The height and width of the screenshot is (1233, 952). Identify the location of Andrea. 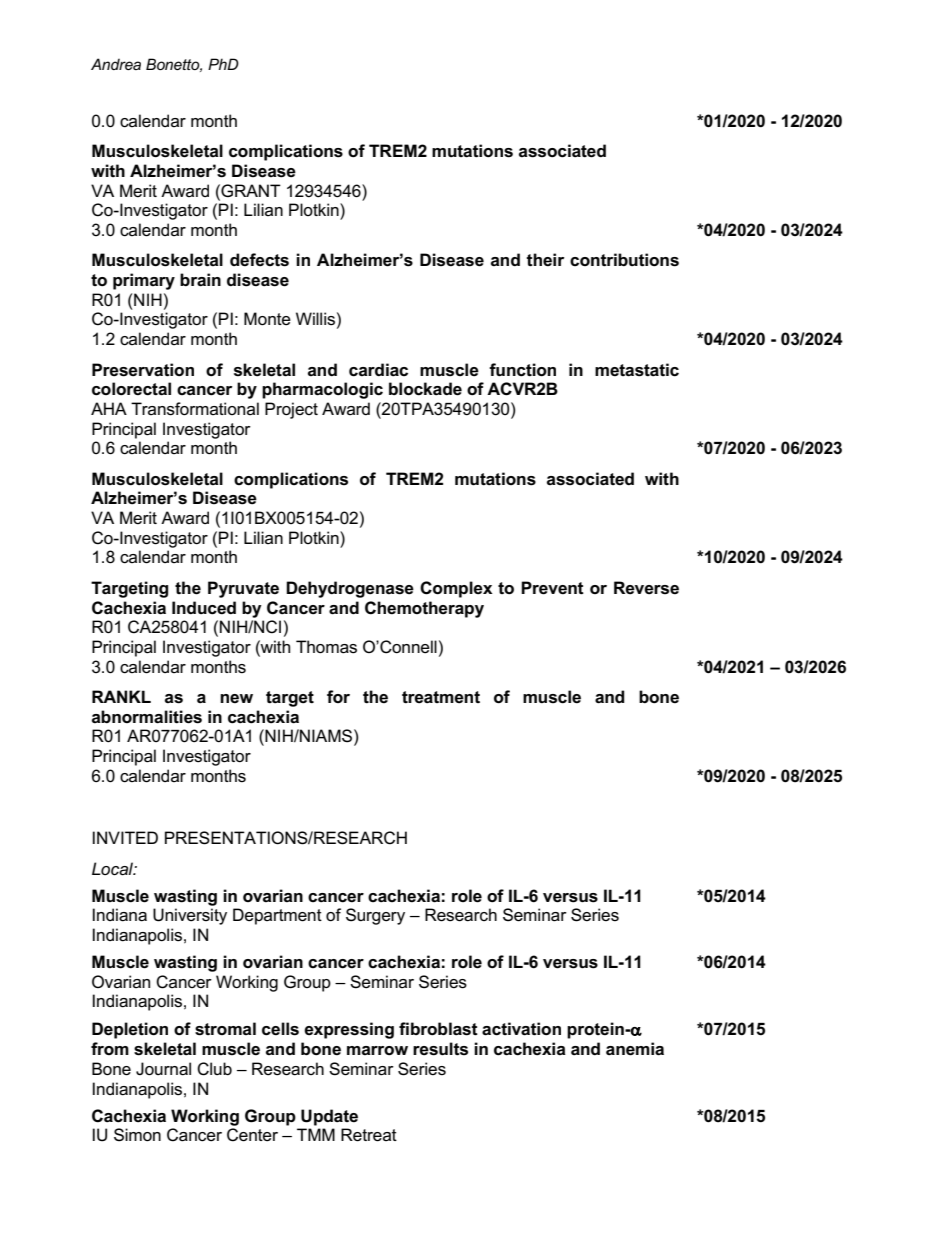
(116, 64).
